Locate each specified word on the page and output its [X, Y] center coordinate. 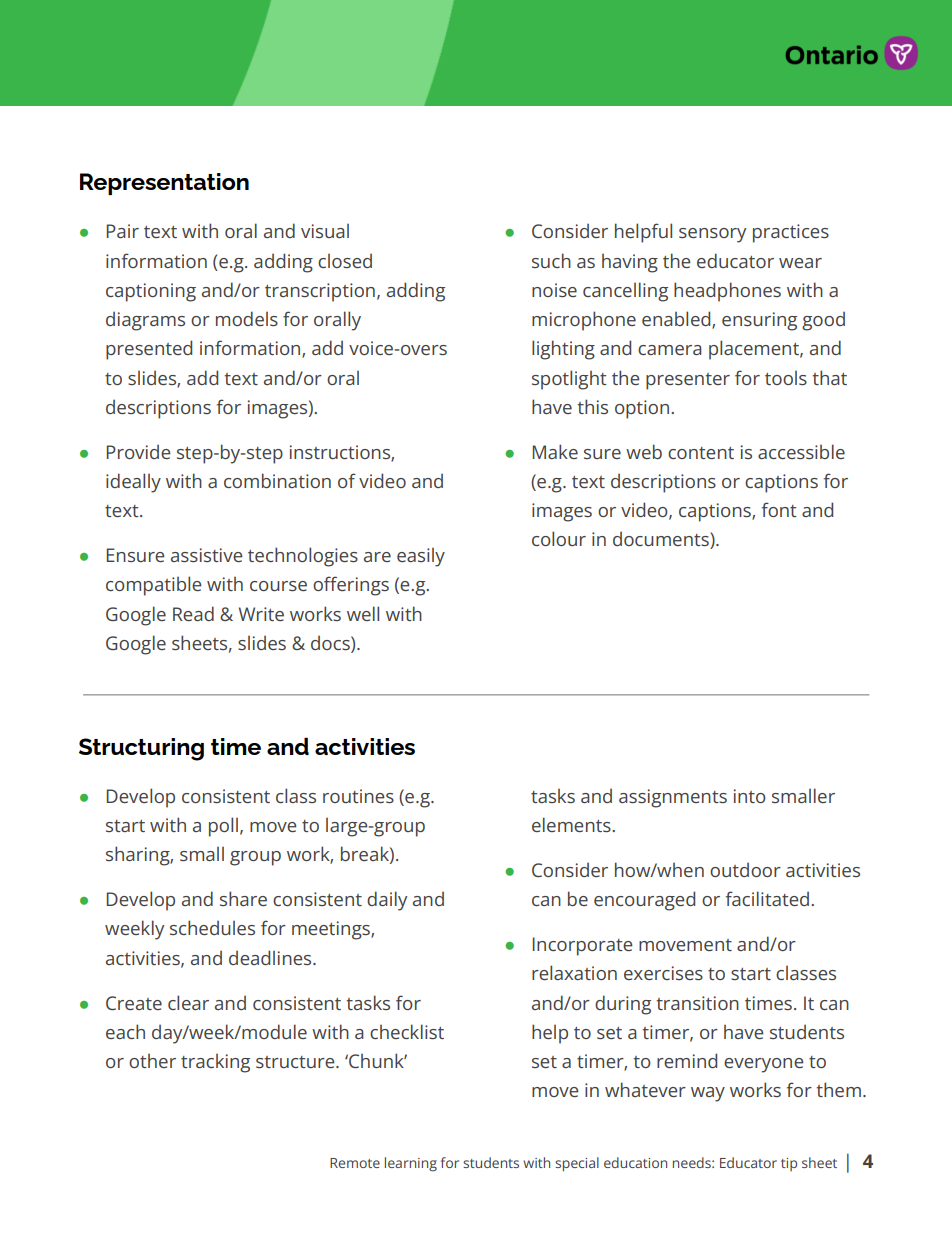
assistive [206, 555]
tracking [215, 1063]
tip [789, 1164]
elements [572, 824]
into [750, 796]
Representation [164, 184]
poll [223, 827]
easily [421, 557]
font [779, 509]
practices [791, 233]
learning [411, 1164]
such [551, 260]
